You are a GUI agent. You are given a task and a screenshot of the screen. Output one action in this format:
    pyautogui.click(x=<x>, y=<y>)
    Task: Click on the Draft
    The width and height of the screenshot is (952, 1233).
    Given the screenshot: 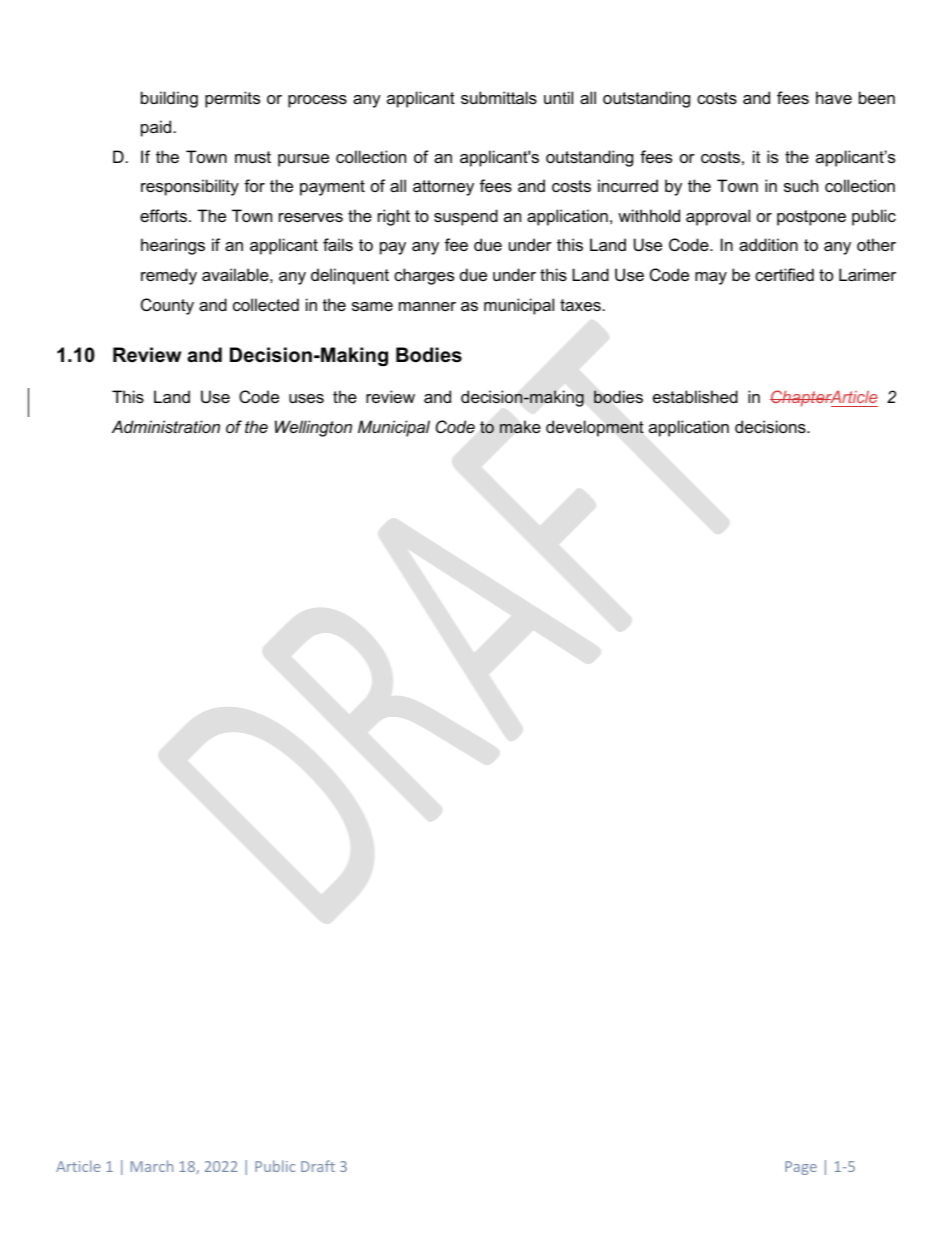 What is the action you would take?
    pyautogui.click(x=318, y=1166)
